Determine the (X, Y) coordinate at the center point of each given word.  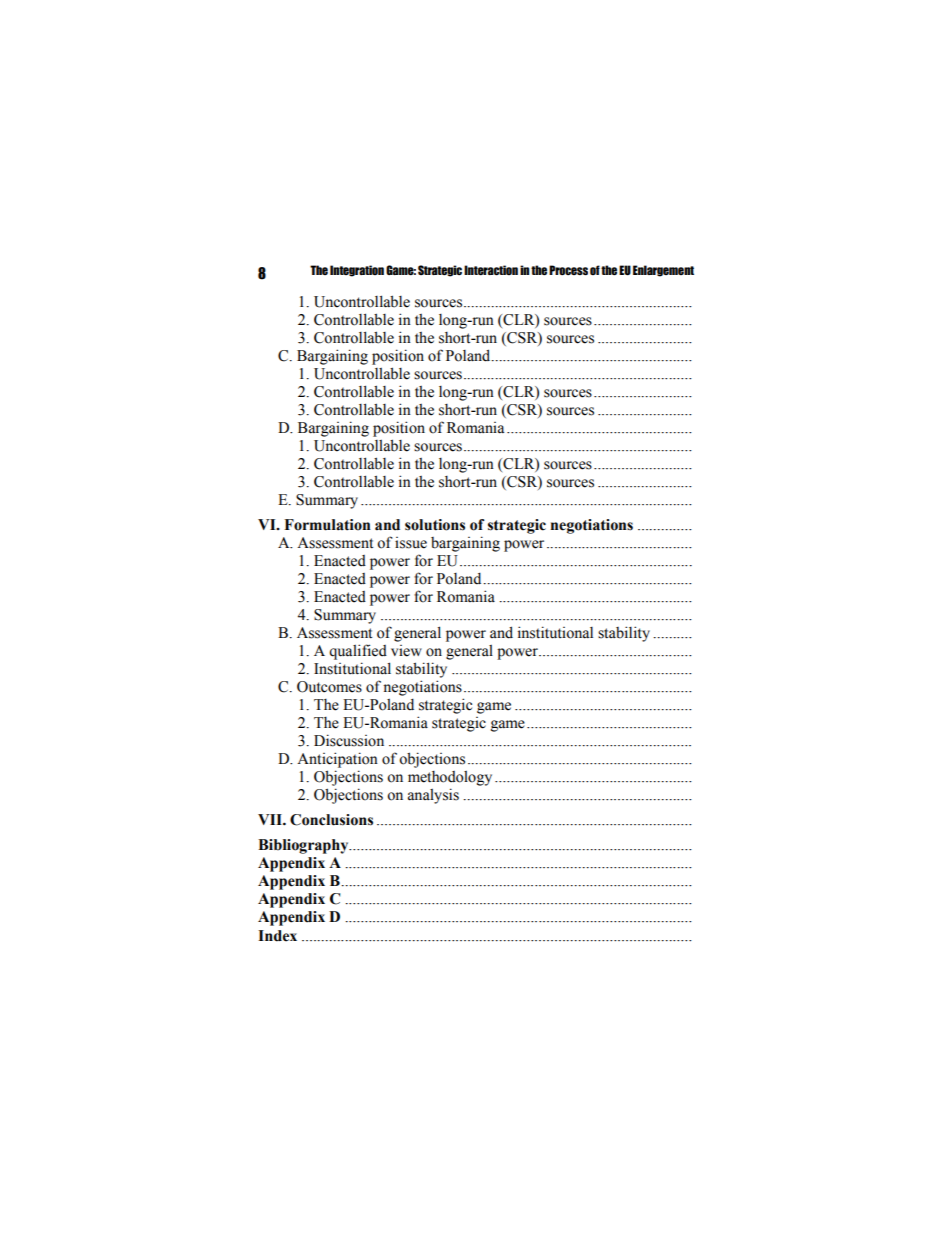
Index (277, 936)
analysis (433, 796)
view (406, 651)
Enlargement (663, 271)
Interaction (491, 270)
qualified (358, 652)
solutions (435, 525)
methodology (450, 778)
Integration (357, 271)
